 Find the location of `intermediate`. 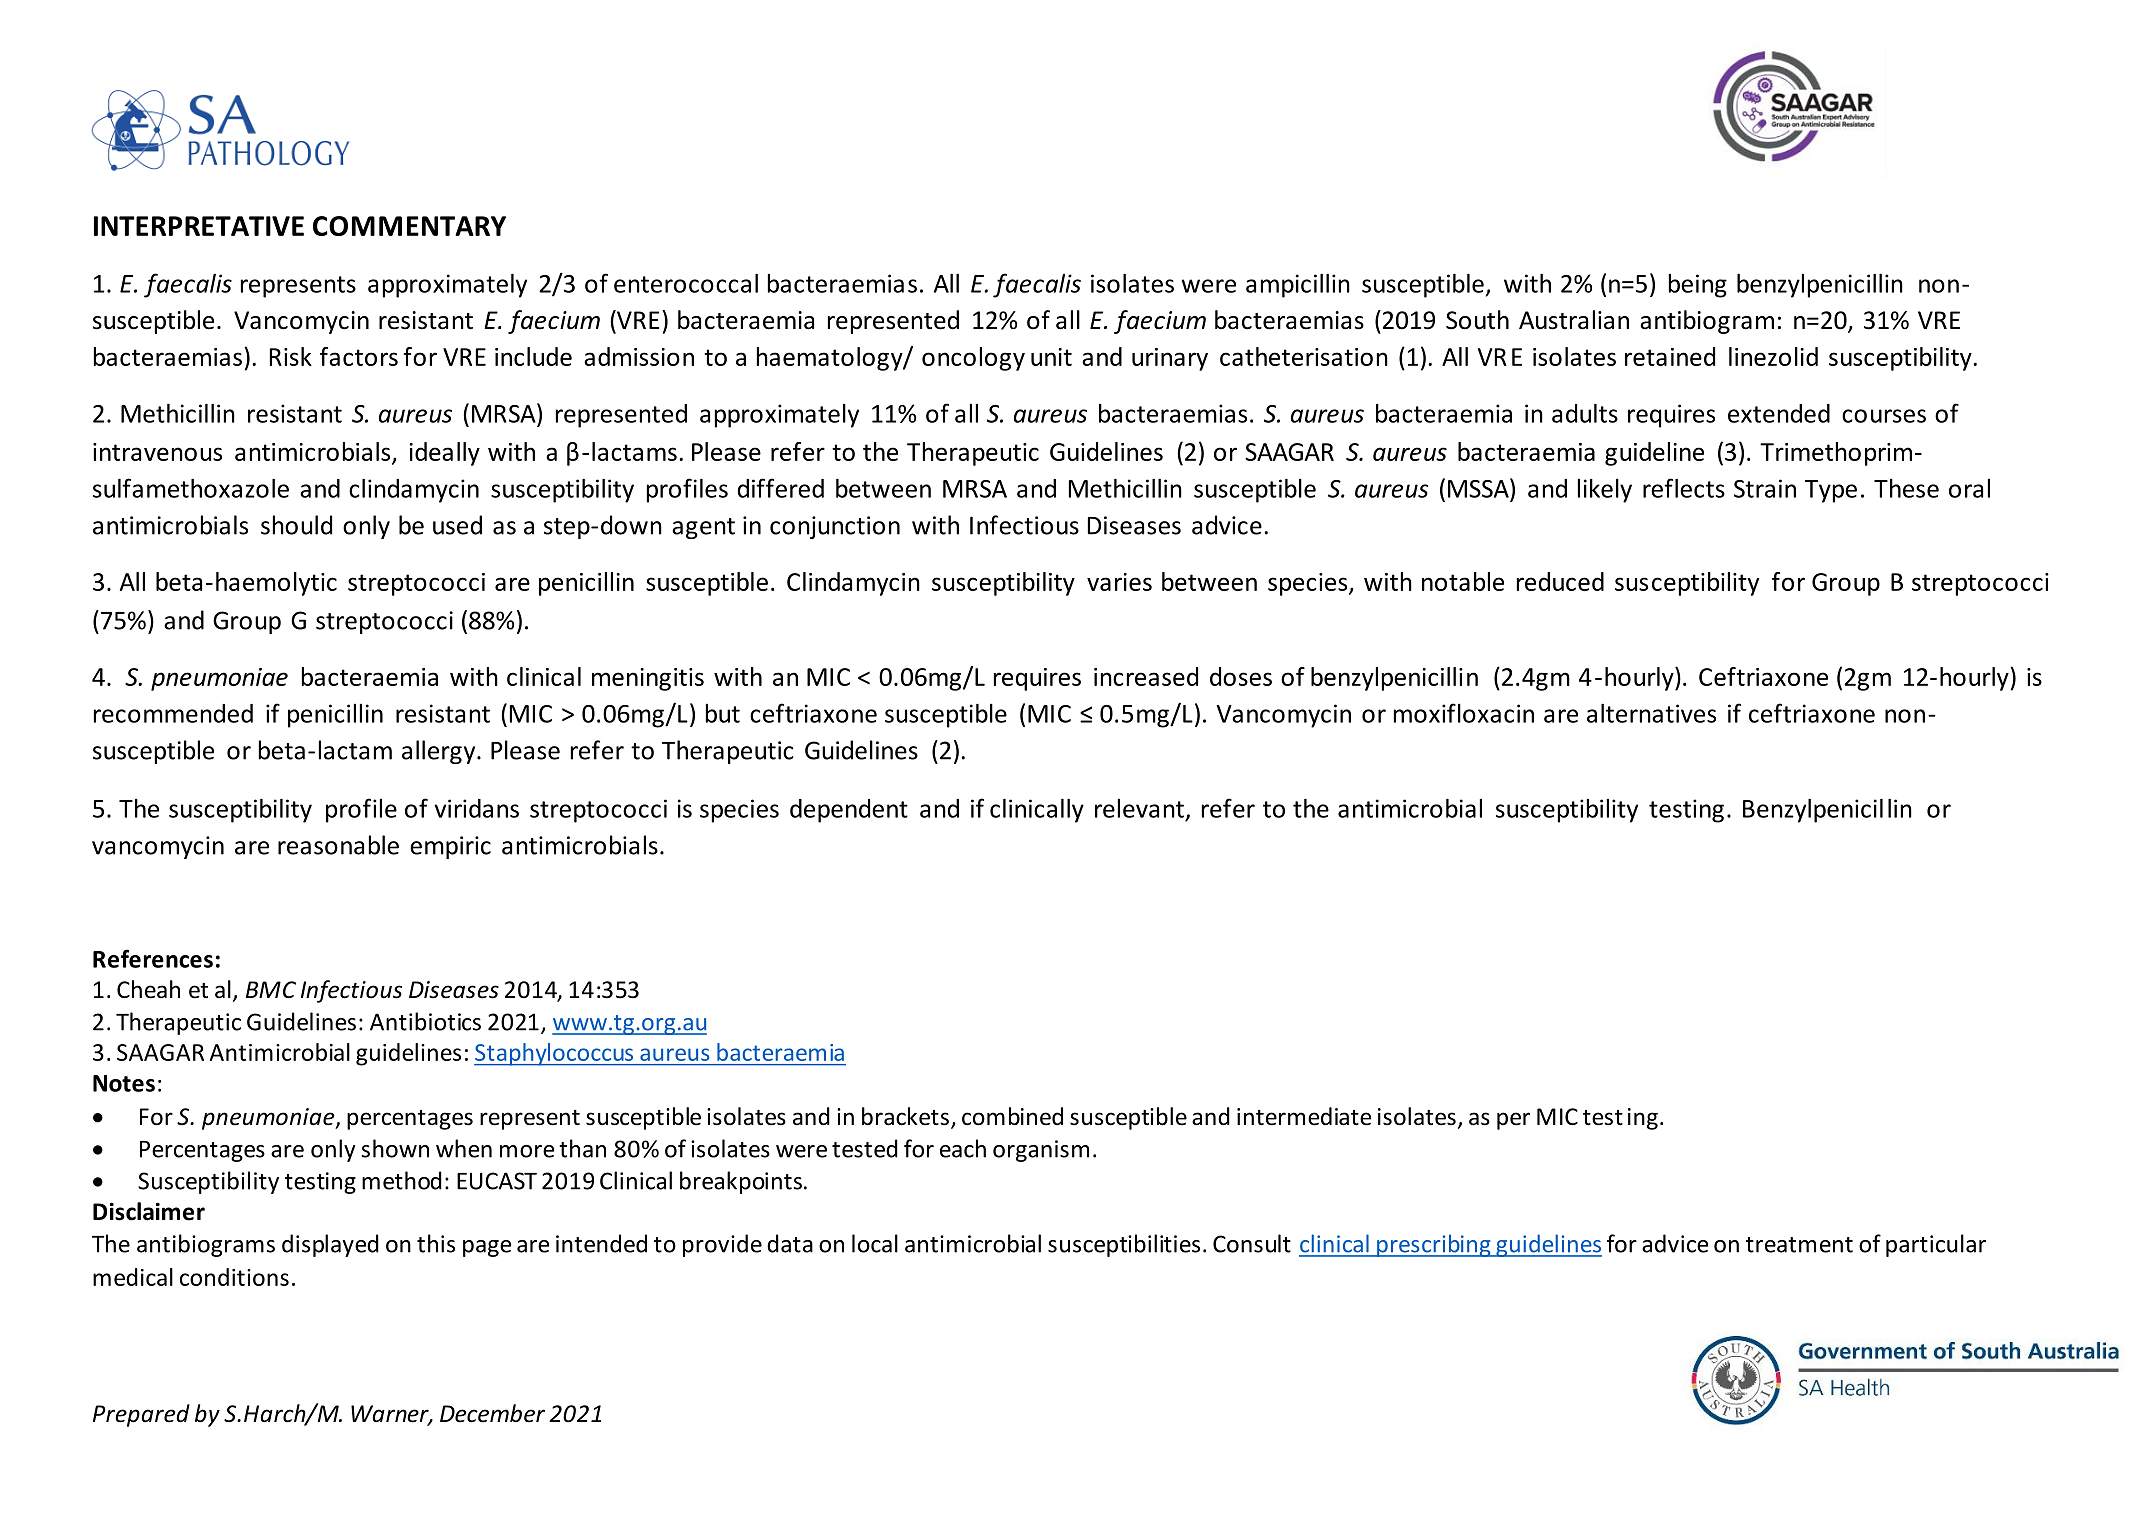

intermediate is located at coordinates (1304, 1116).
